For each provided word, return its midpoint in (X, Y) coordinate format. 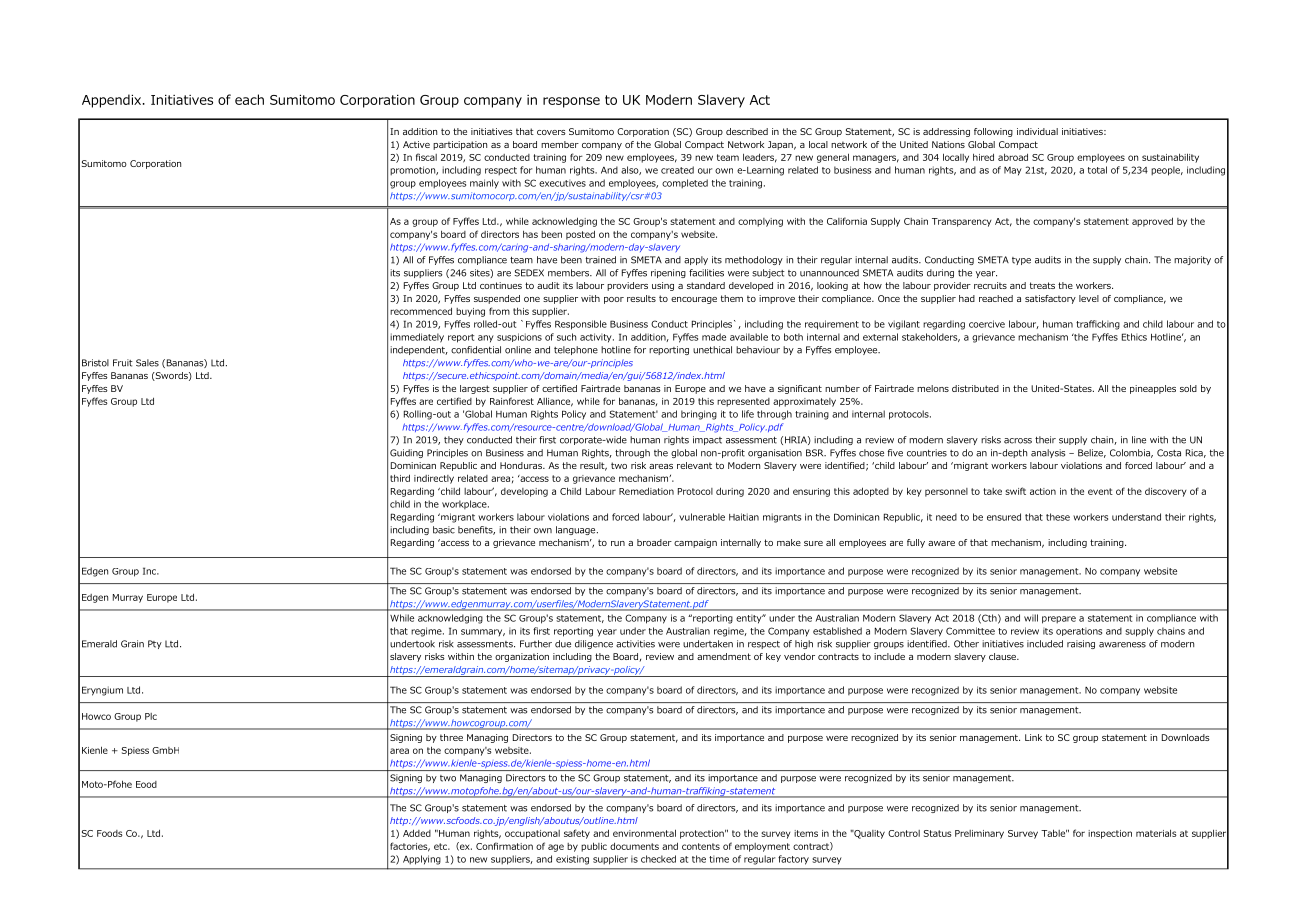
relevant (694, 465)
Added (417, 833)
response (571, 102)
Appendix (113, 101)
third (400, 478)
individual (1037, 131)
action (1043, 491)
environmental (644, 833)
